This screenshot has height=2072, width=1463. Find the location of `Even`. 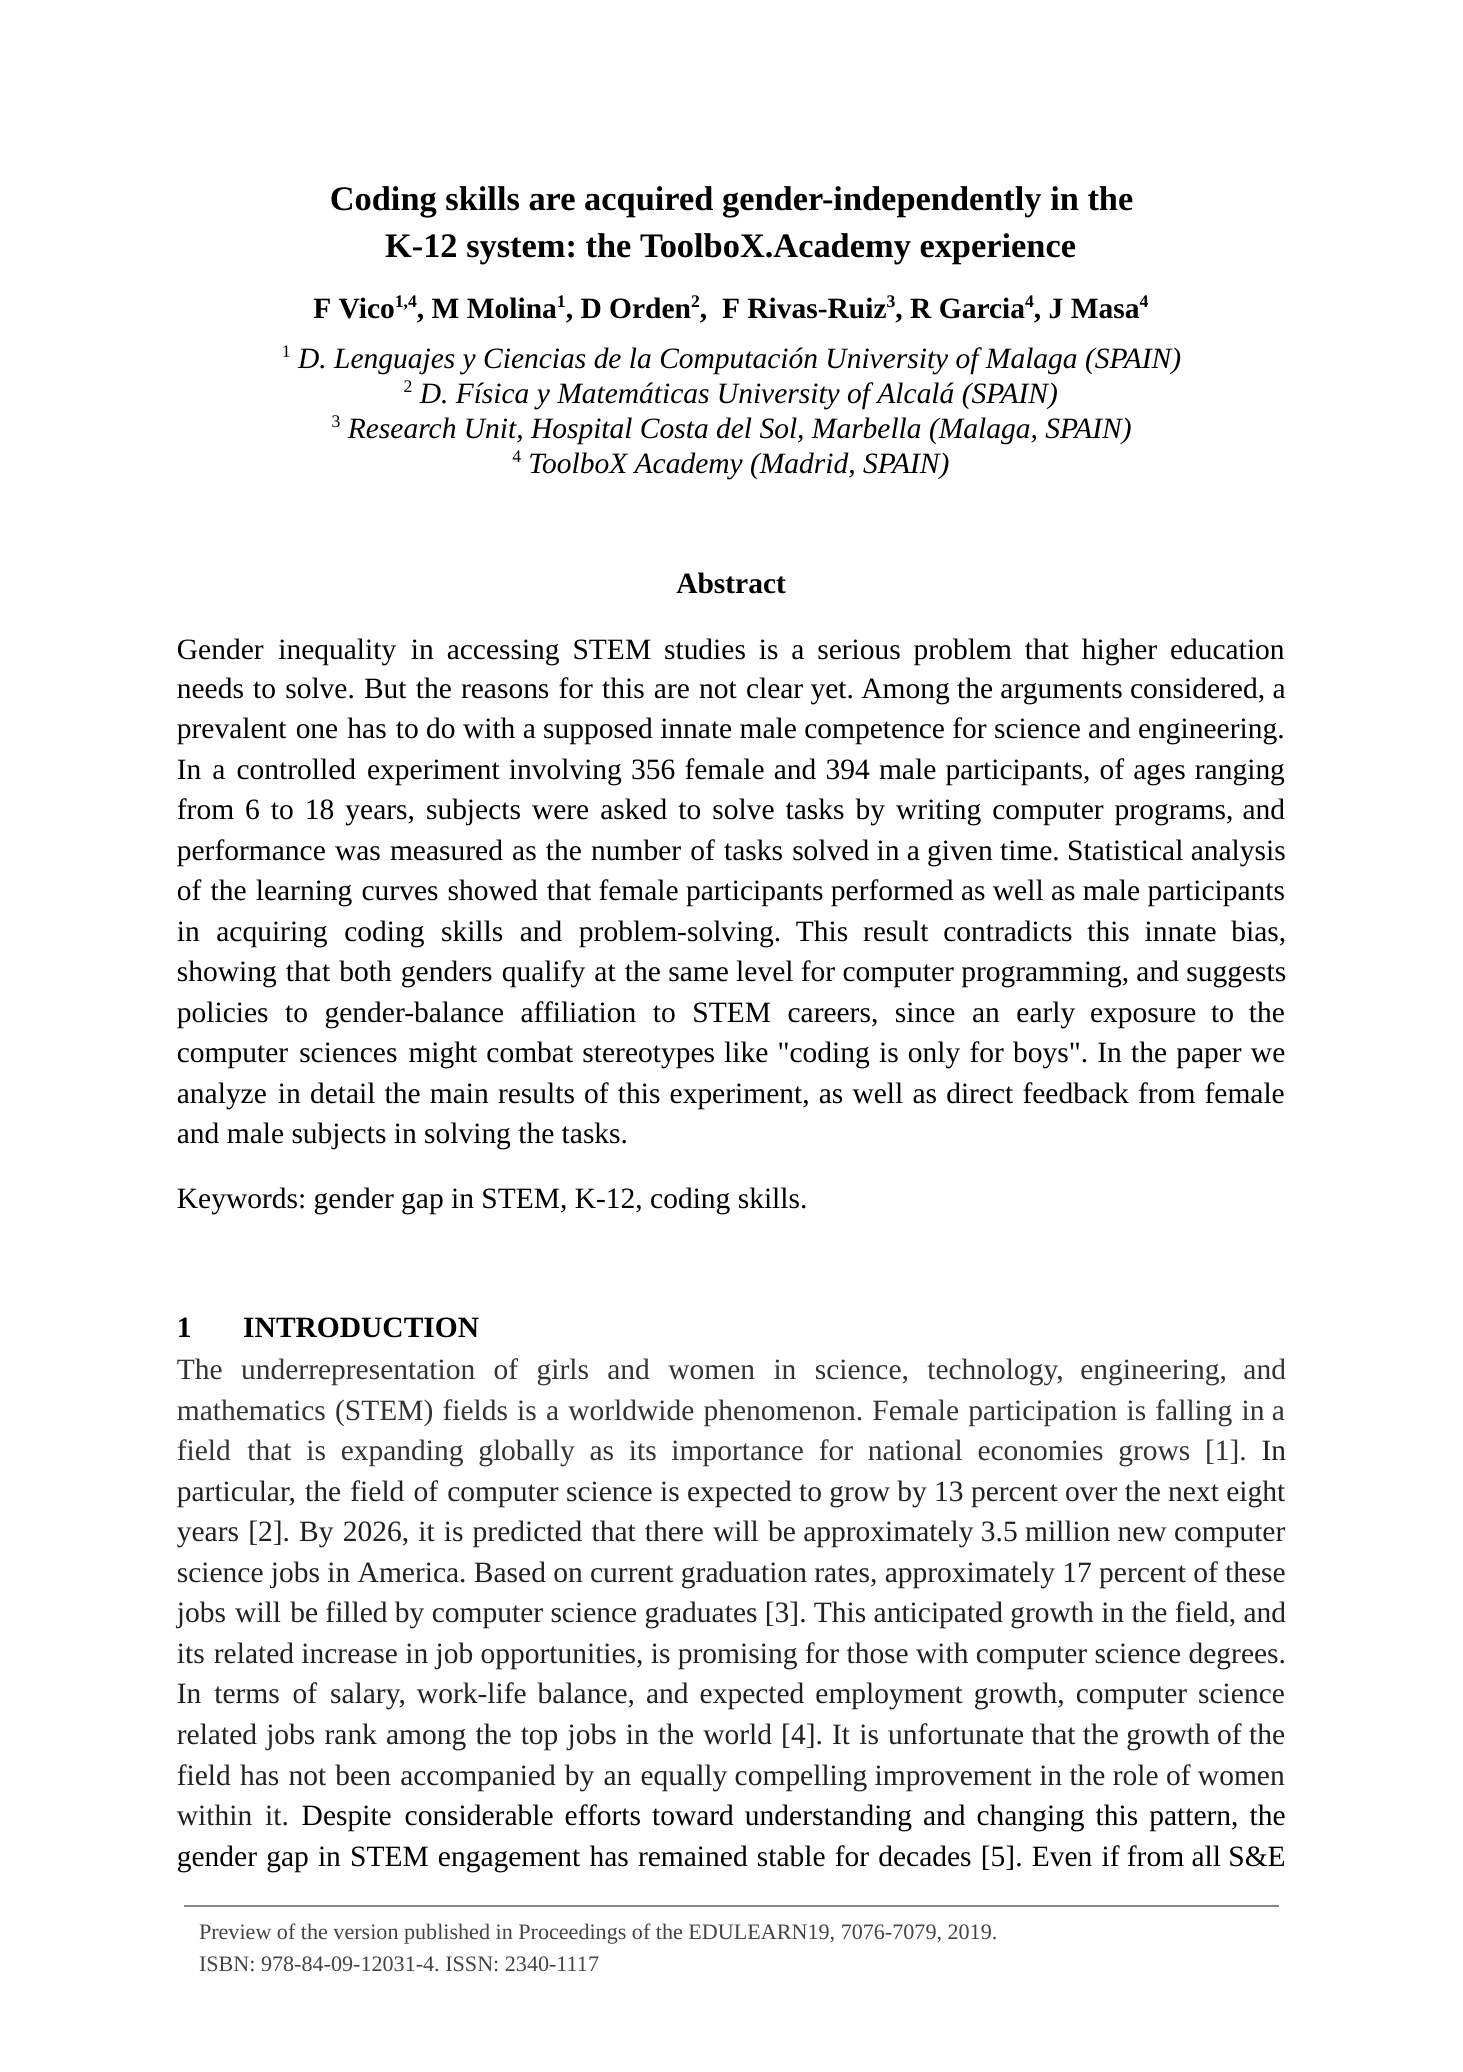

Even is located at coordinates (1062, 1856).
